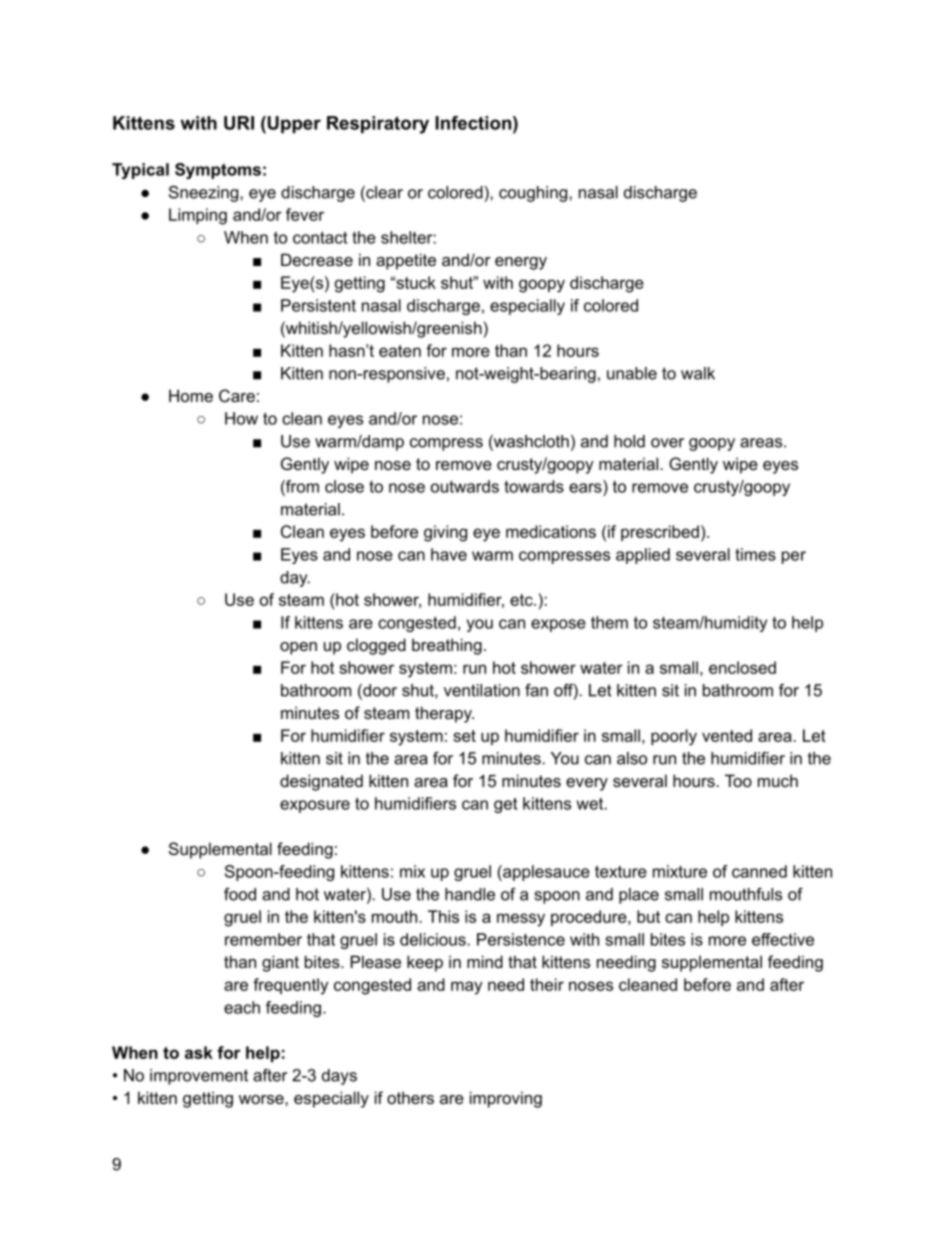 This image has width=952, height=1233. I want to click on coughing, so click(533, 194).
